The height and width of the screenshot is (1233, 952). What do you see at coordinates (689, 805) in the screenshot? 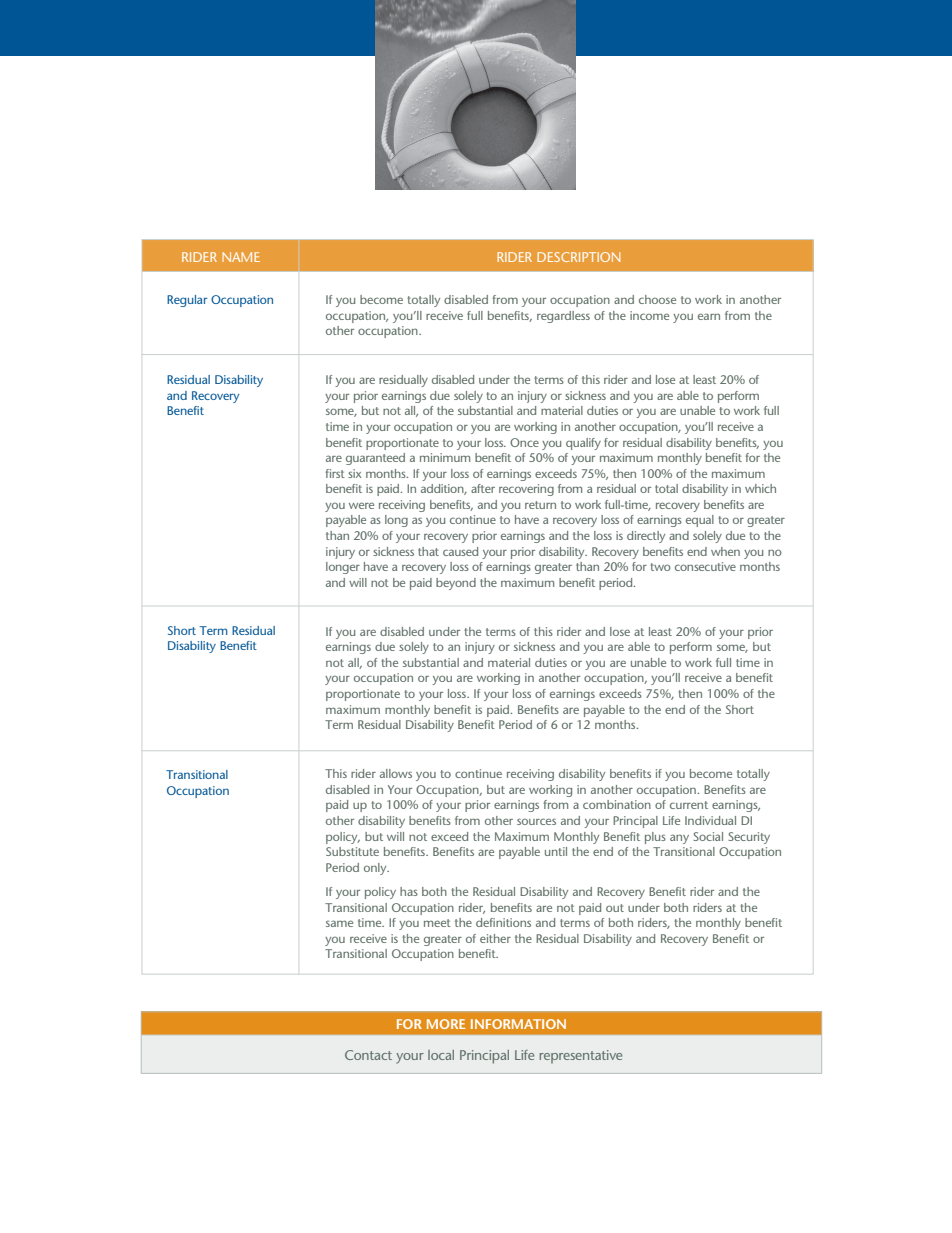
I see `current` at bounding box center [689, 805].
